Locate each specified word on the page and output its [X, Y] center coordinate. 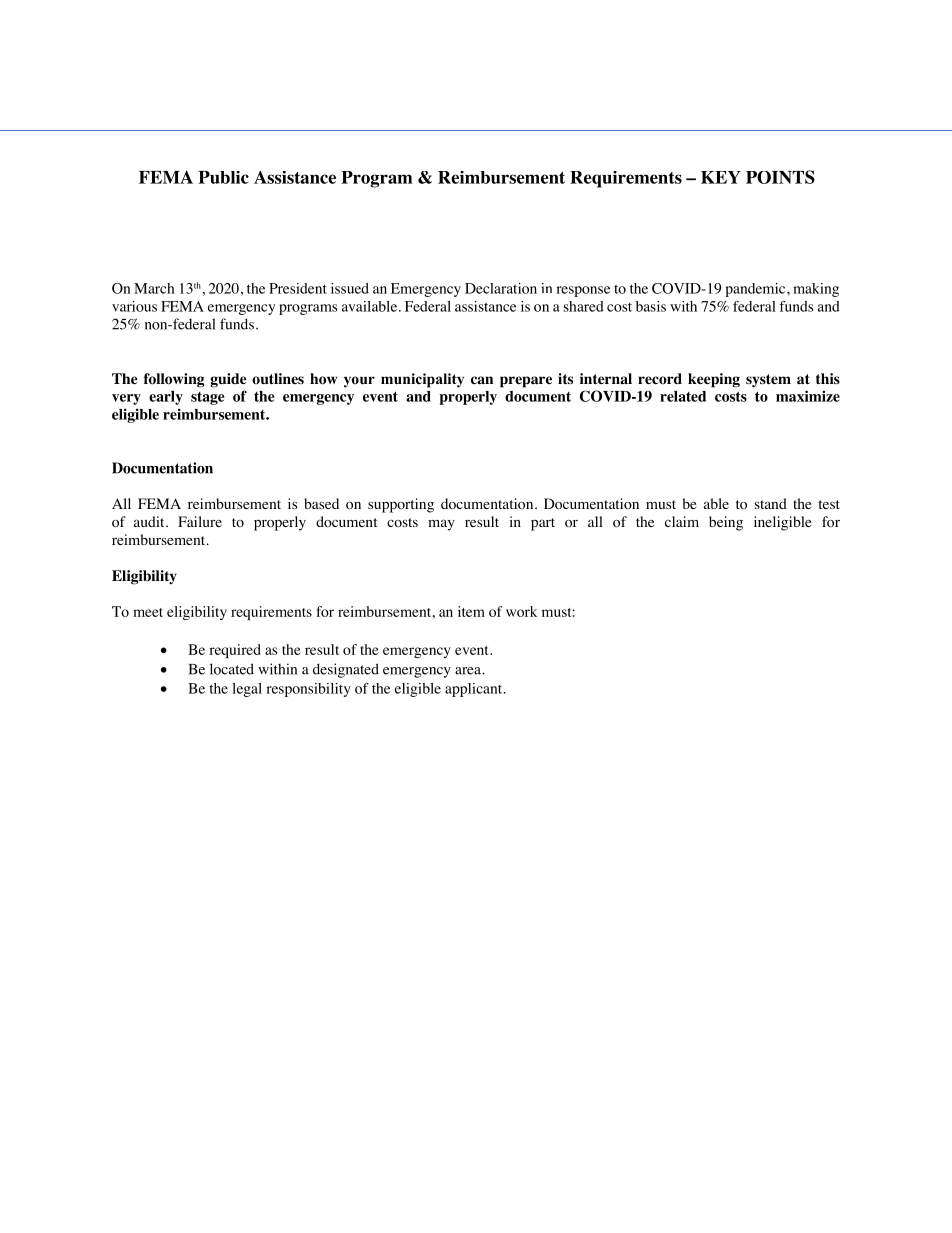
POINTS [780, 177]
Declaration [501, 288]
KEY [721, 177]
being [726, 523]
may [441, 525]
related [683, 396]
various [134, 306]
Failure [200, 521]
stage [208, 398]
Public [223, 177]
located [232, 669]
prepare [526, 382]
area [469, 671]
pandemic [756, 290]
